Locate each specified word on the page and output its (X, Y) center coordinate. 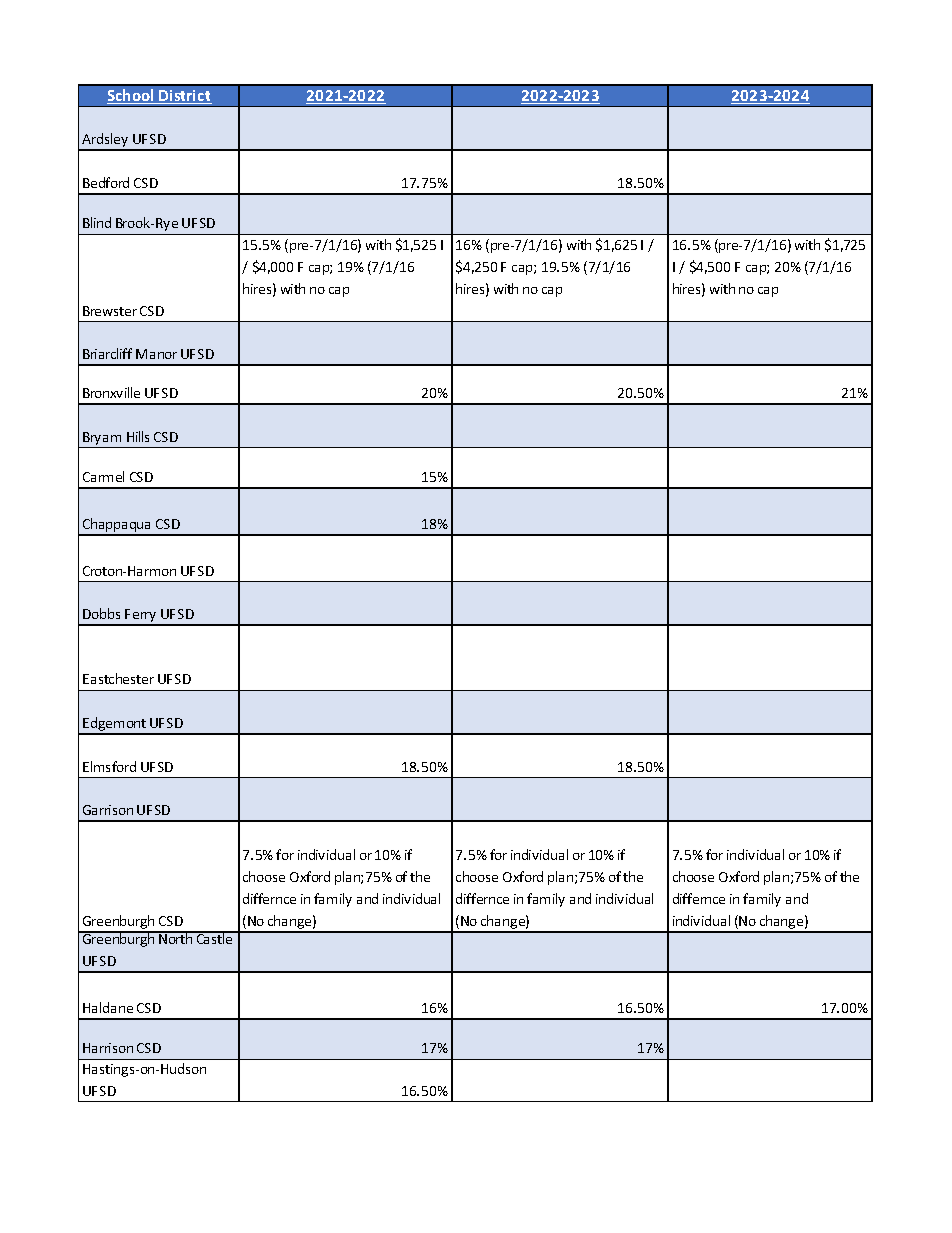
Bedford (106, 182)
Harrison (108, 1048)
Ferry (141, 617)
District (184, 97)
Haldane (108, 1007)
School (132, 96)
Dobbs (101, 613)
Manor (156, 354)
